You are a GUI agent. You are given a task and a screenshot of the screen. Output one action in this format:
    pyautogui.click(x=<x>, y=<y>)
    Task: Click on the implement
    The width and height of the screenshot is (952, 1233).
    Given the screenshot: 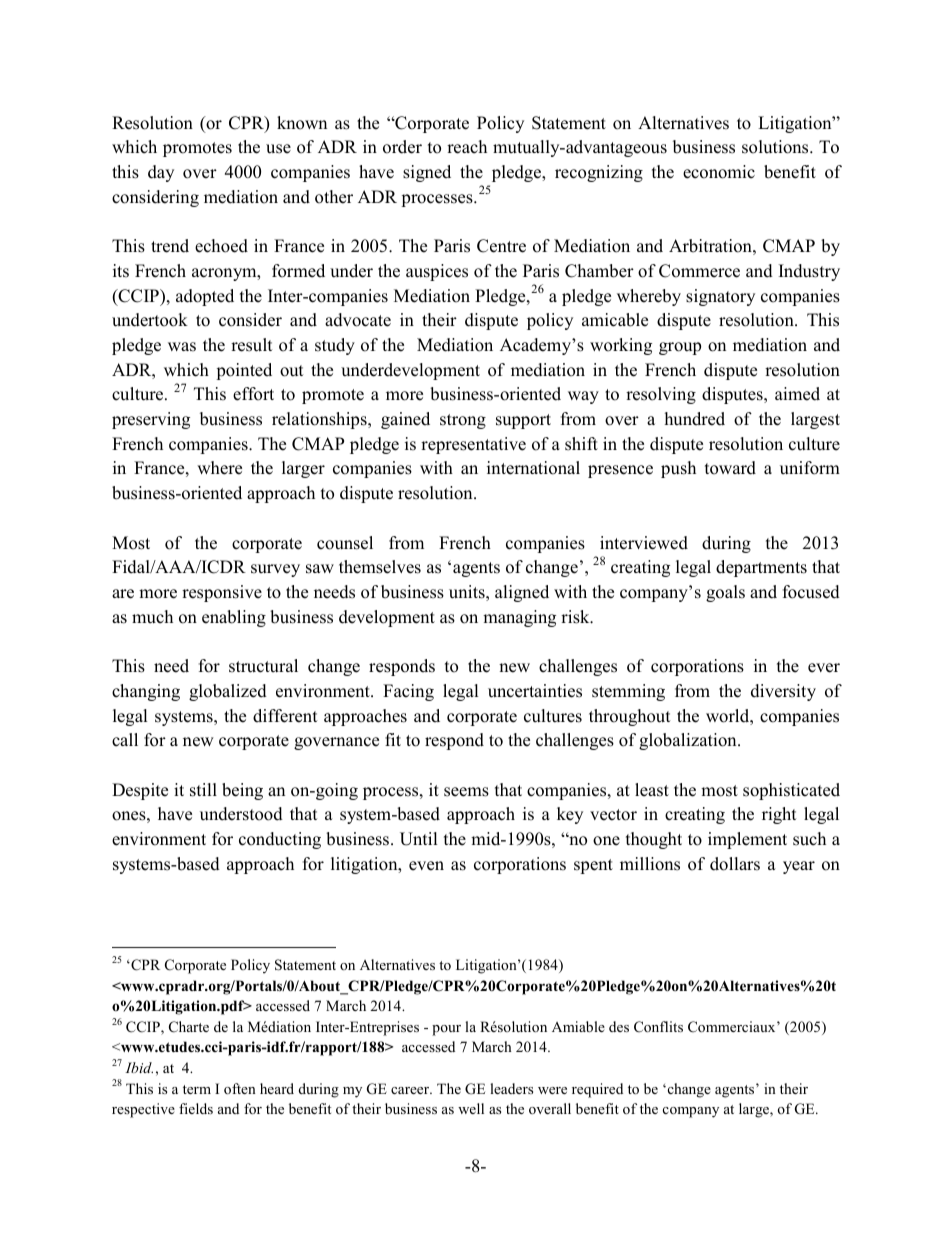 What is the action you would take?
    pyautogui.click(x=747, y=840)
